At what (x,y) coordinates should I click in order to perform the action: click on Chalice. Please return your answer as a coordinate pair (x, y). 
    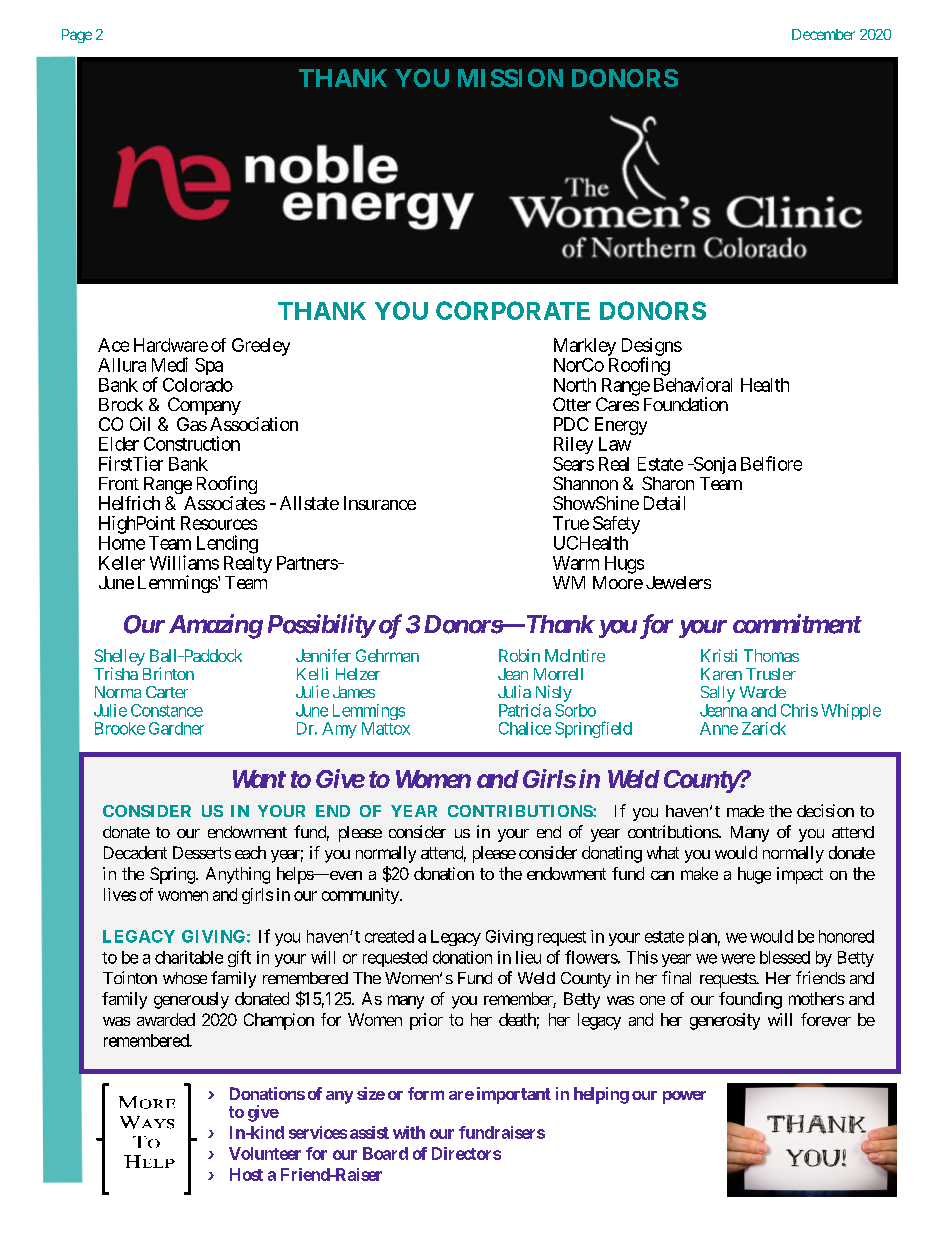
    Looking at the image, I should click on (525, 728).
